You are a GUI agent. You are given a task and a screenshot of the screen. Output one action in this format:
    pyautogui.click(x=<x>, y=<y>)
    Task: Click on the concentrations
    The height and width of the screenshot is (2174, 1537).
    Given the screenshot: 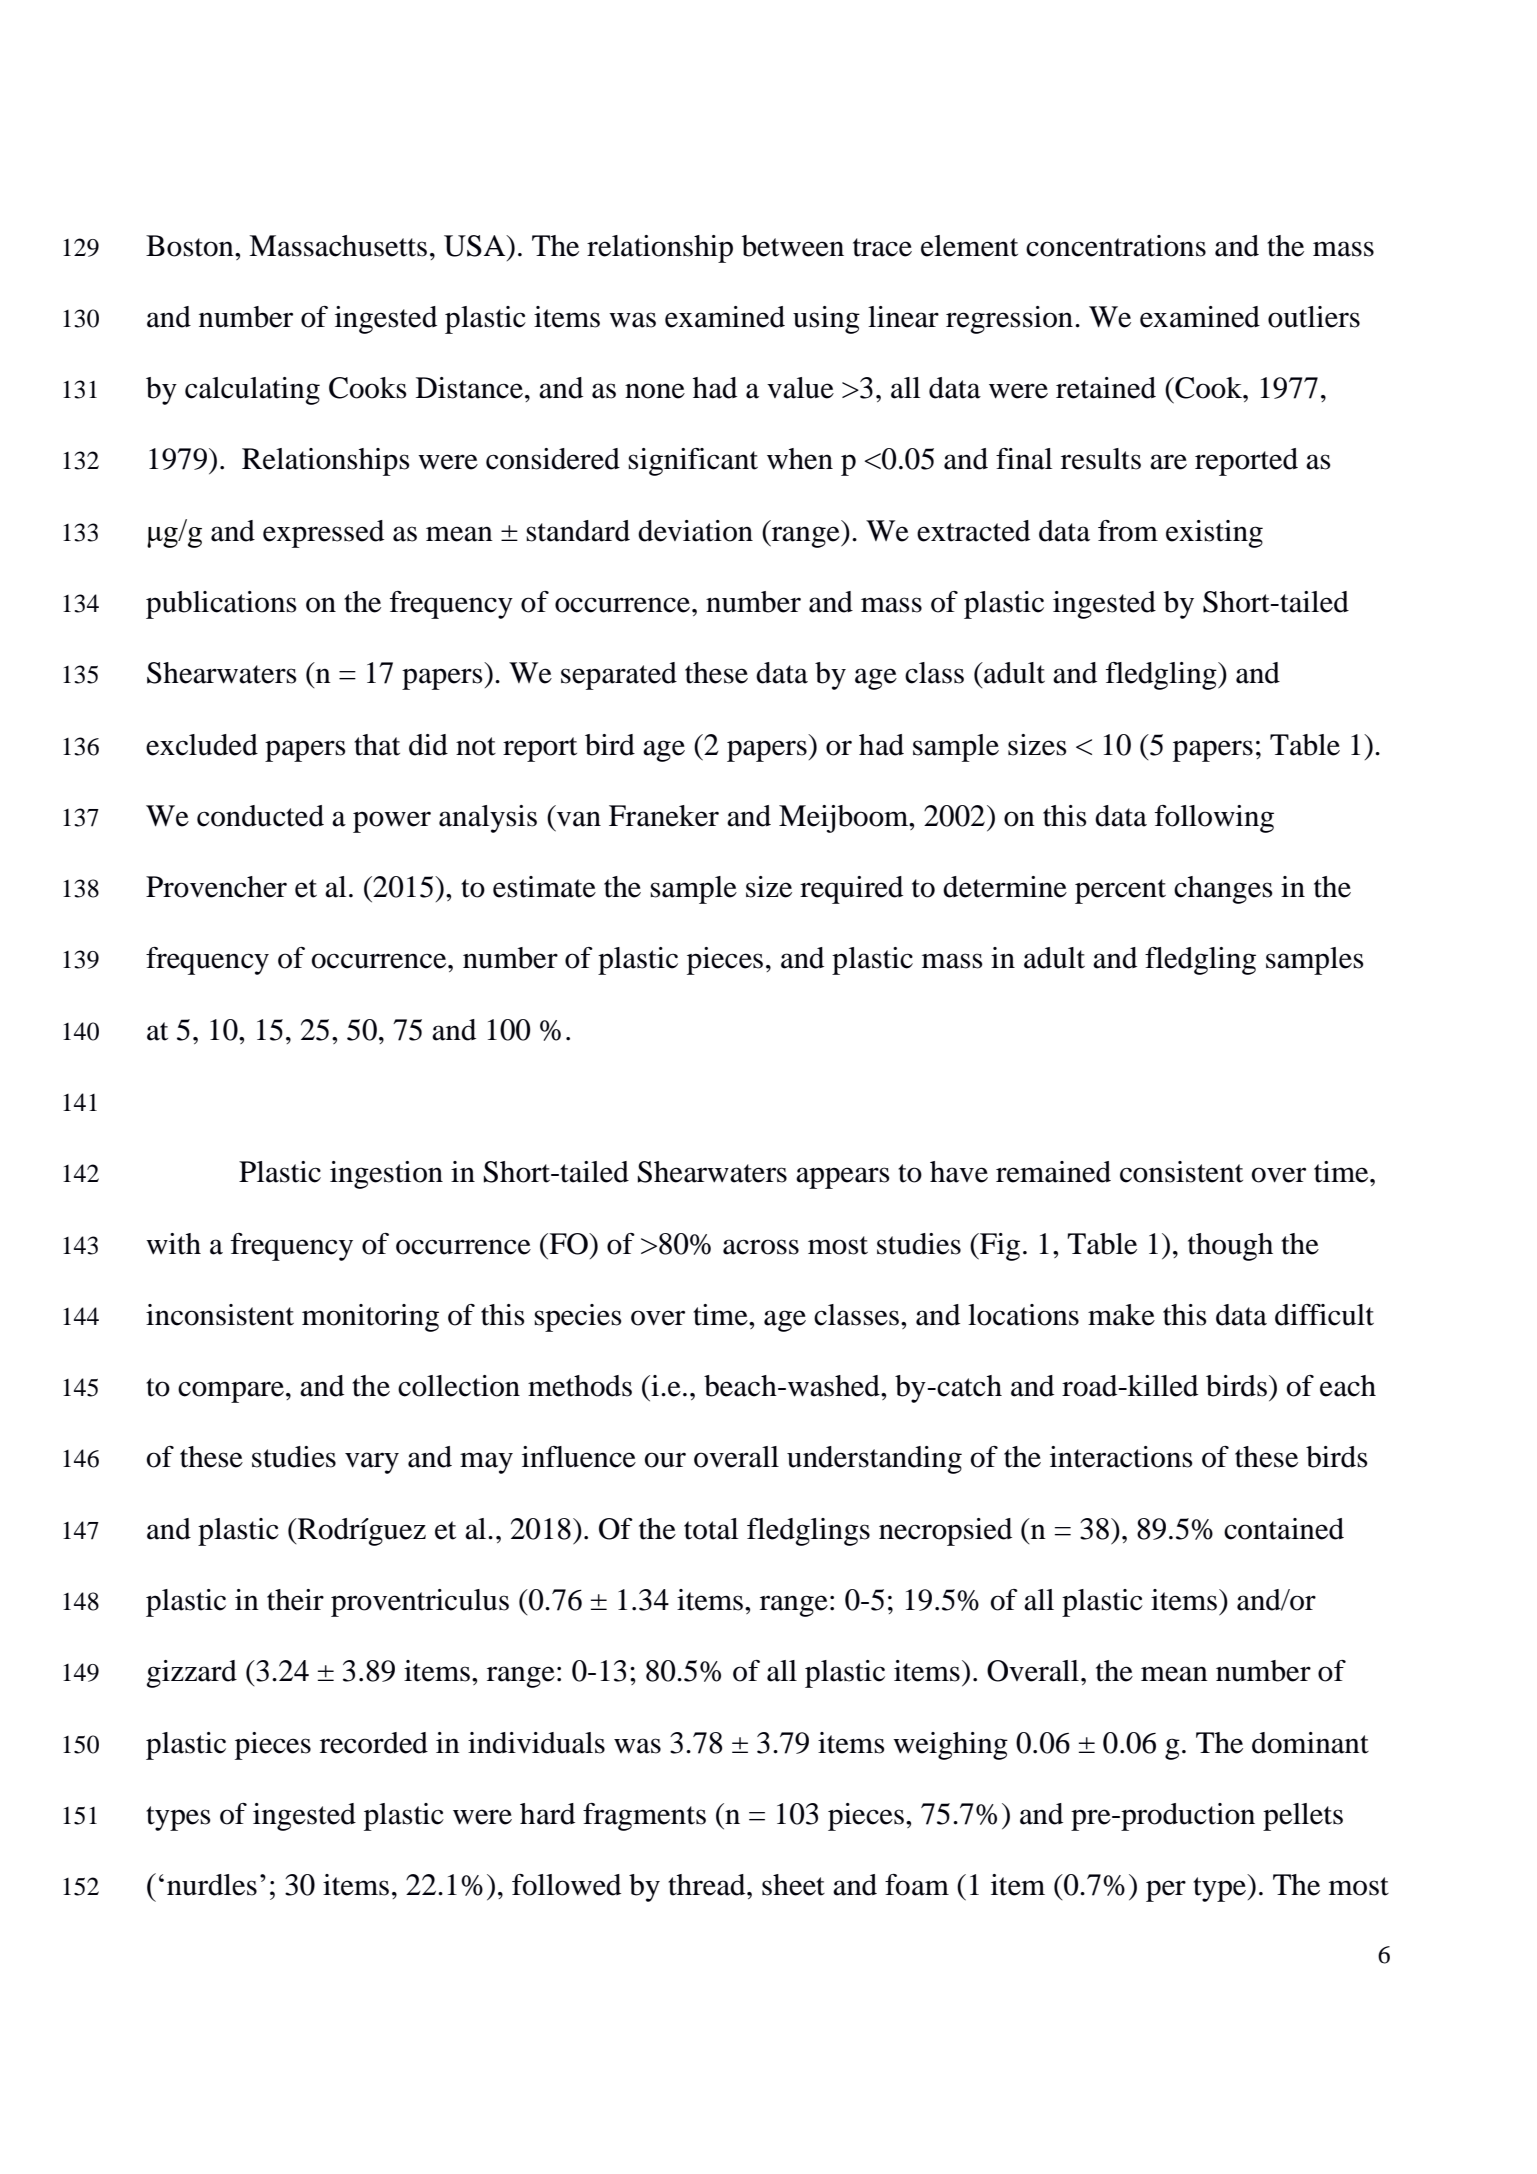 What is the action you would take?
    pyautogui.click(x=1116, y=246)
